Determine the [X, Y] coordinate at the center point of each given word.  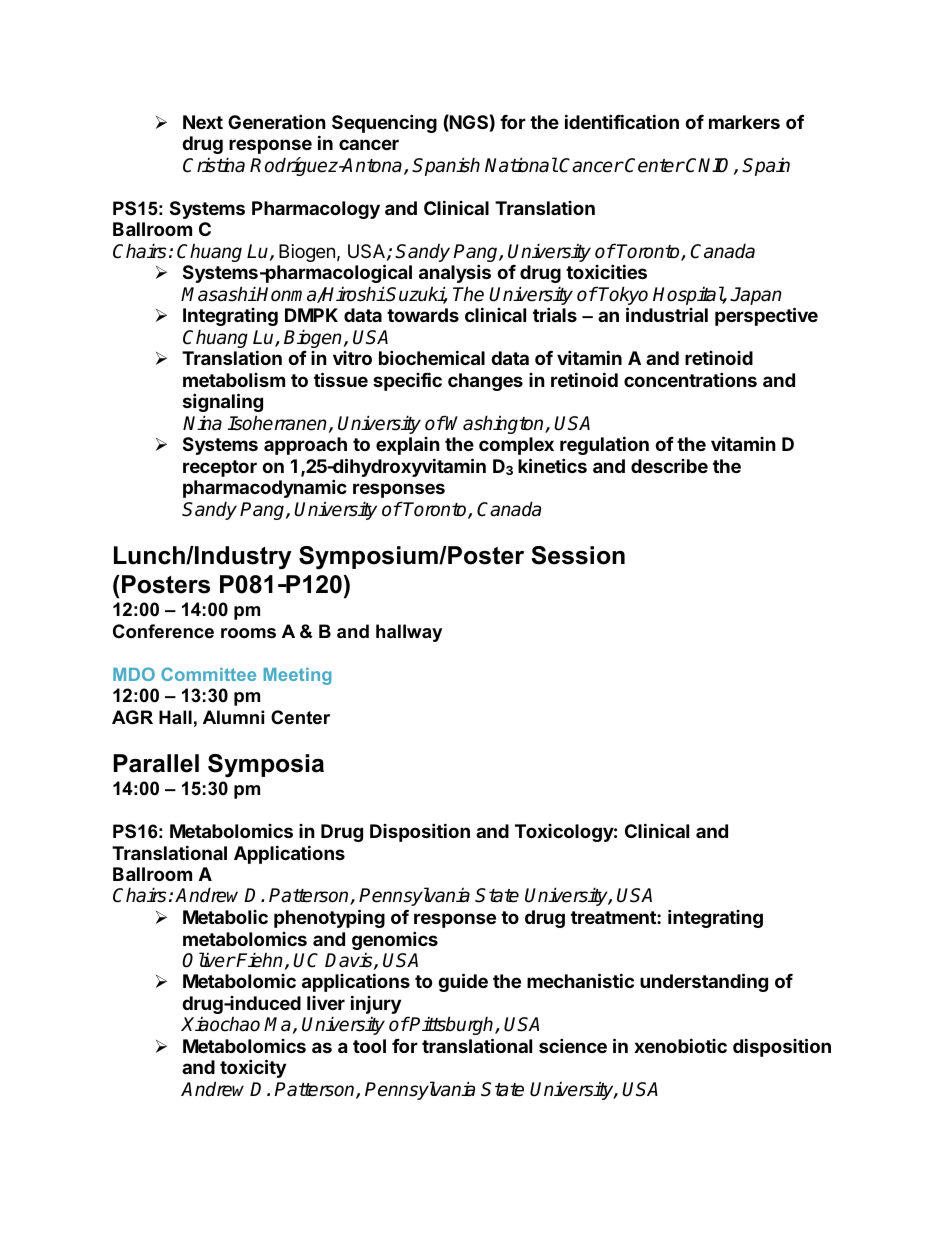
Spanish [446, 166]
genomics [395, 940]
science [573, 1045]
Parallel [156, 763]
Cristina [214, 165]
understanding [704, 982]
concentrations [690, 379]
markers [744, 122]
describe [669, 466]
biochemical [432, 357]
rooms [248, 633]
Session [578, 555]
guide [463, 982]
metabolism [234, 380]
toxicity [253, 1068]
